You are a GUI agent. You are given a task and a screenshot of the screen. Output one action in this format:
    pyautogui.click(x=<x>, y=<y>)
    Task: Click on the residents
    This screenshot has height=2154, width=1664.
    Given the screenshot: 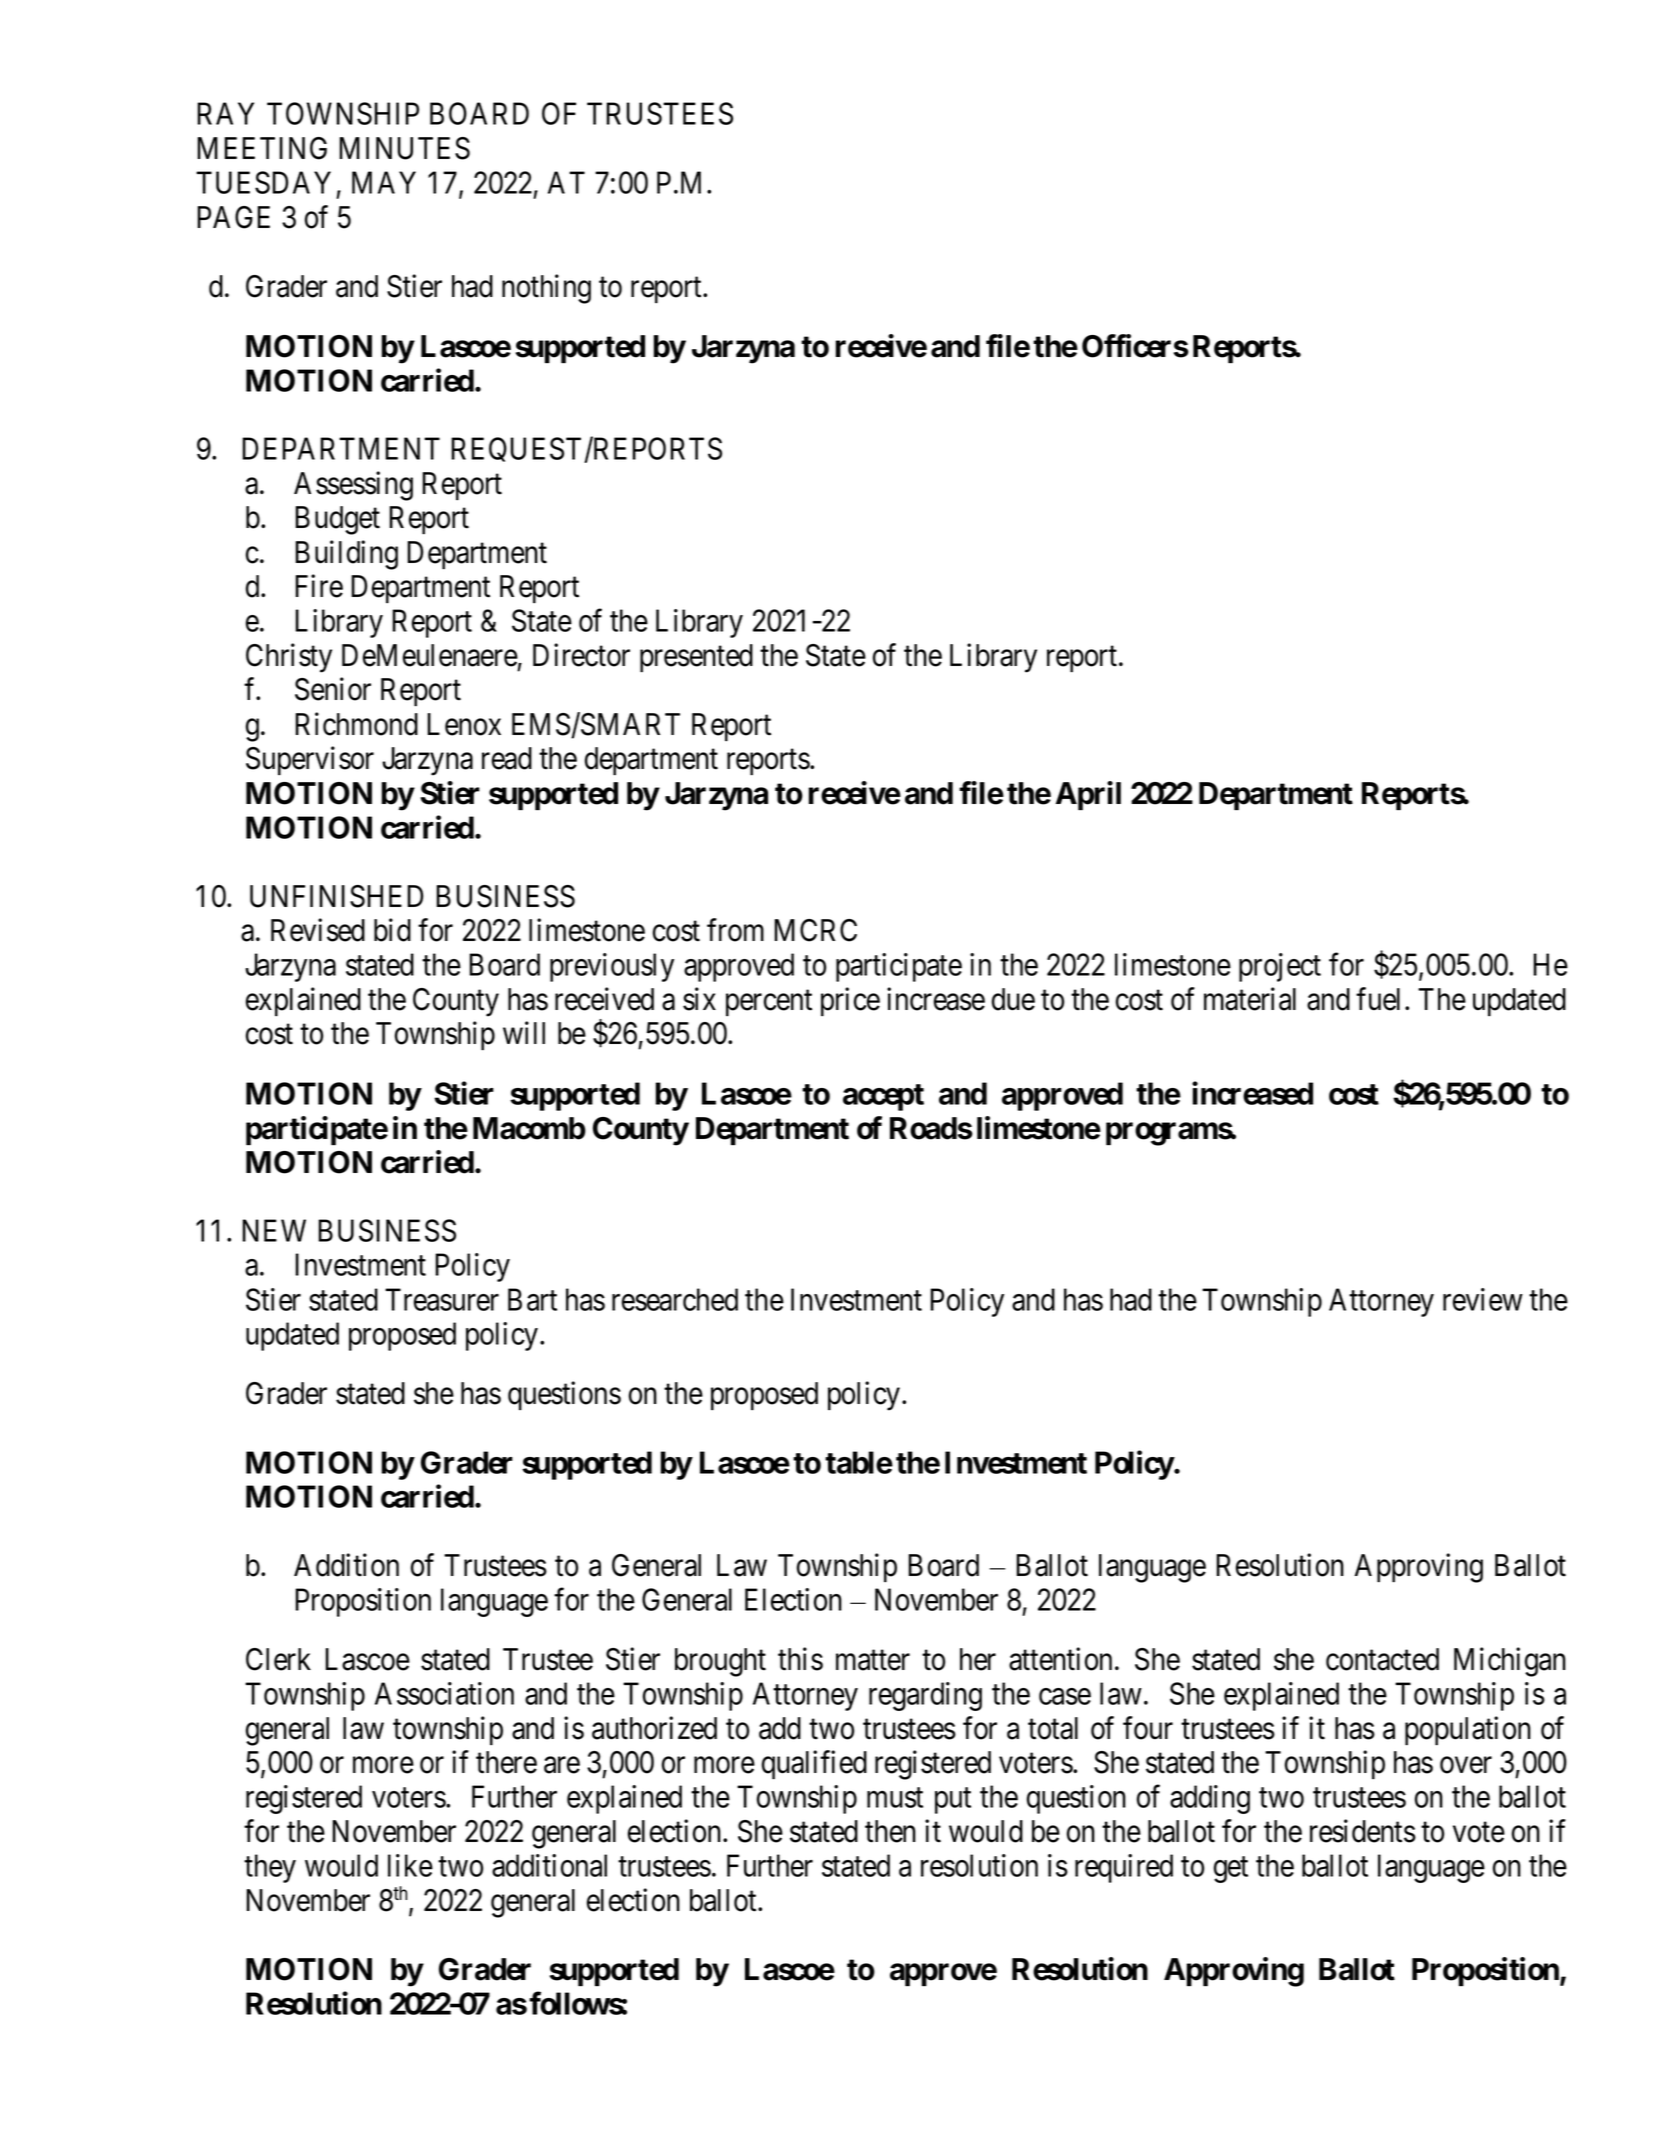 What is the action you would take?
    pyautogui.click(x=1363, y=1831)
